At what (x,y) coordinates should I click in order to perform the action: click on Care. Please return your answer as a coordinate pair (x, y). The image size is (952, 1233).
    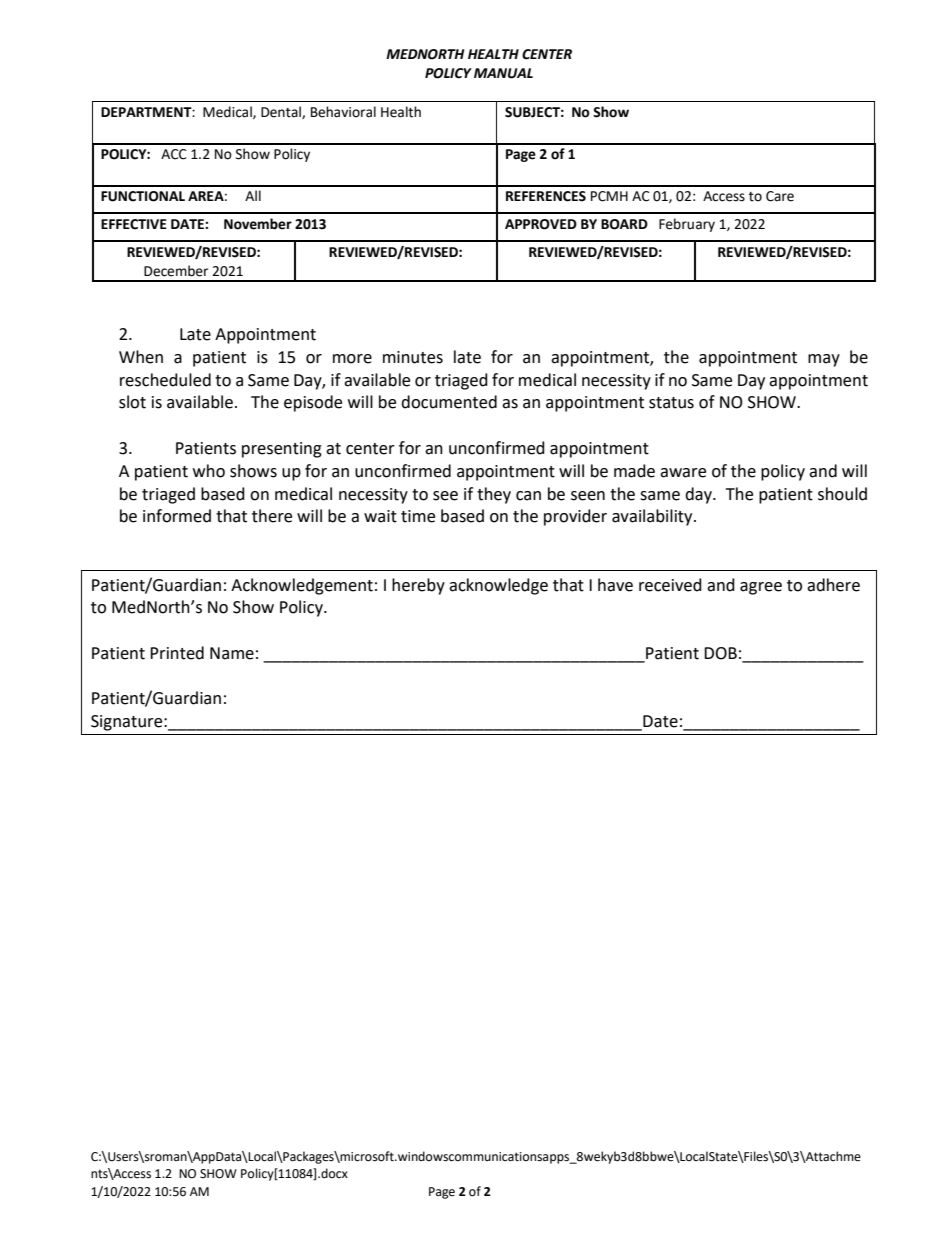
    Looking at the image, I should click on (780, 196).
